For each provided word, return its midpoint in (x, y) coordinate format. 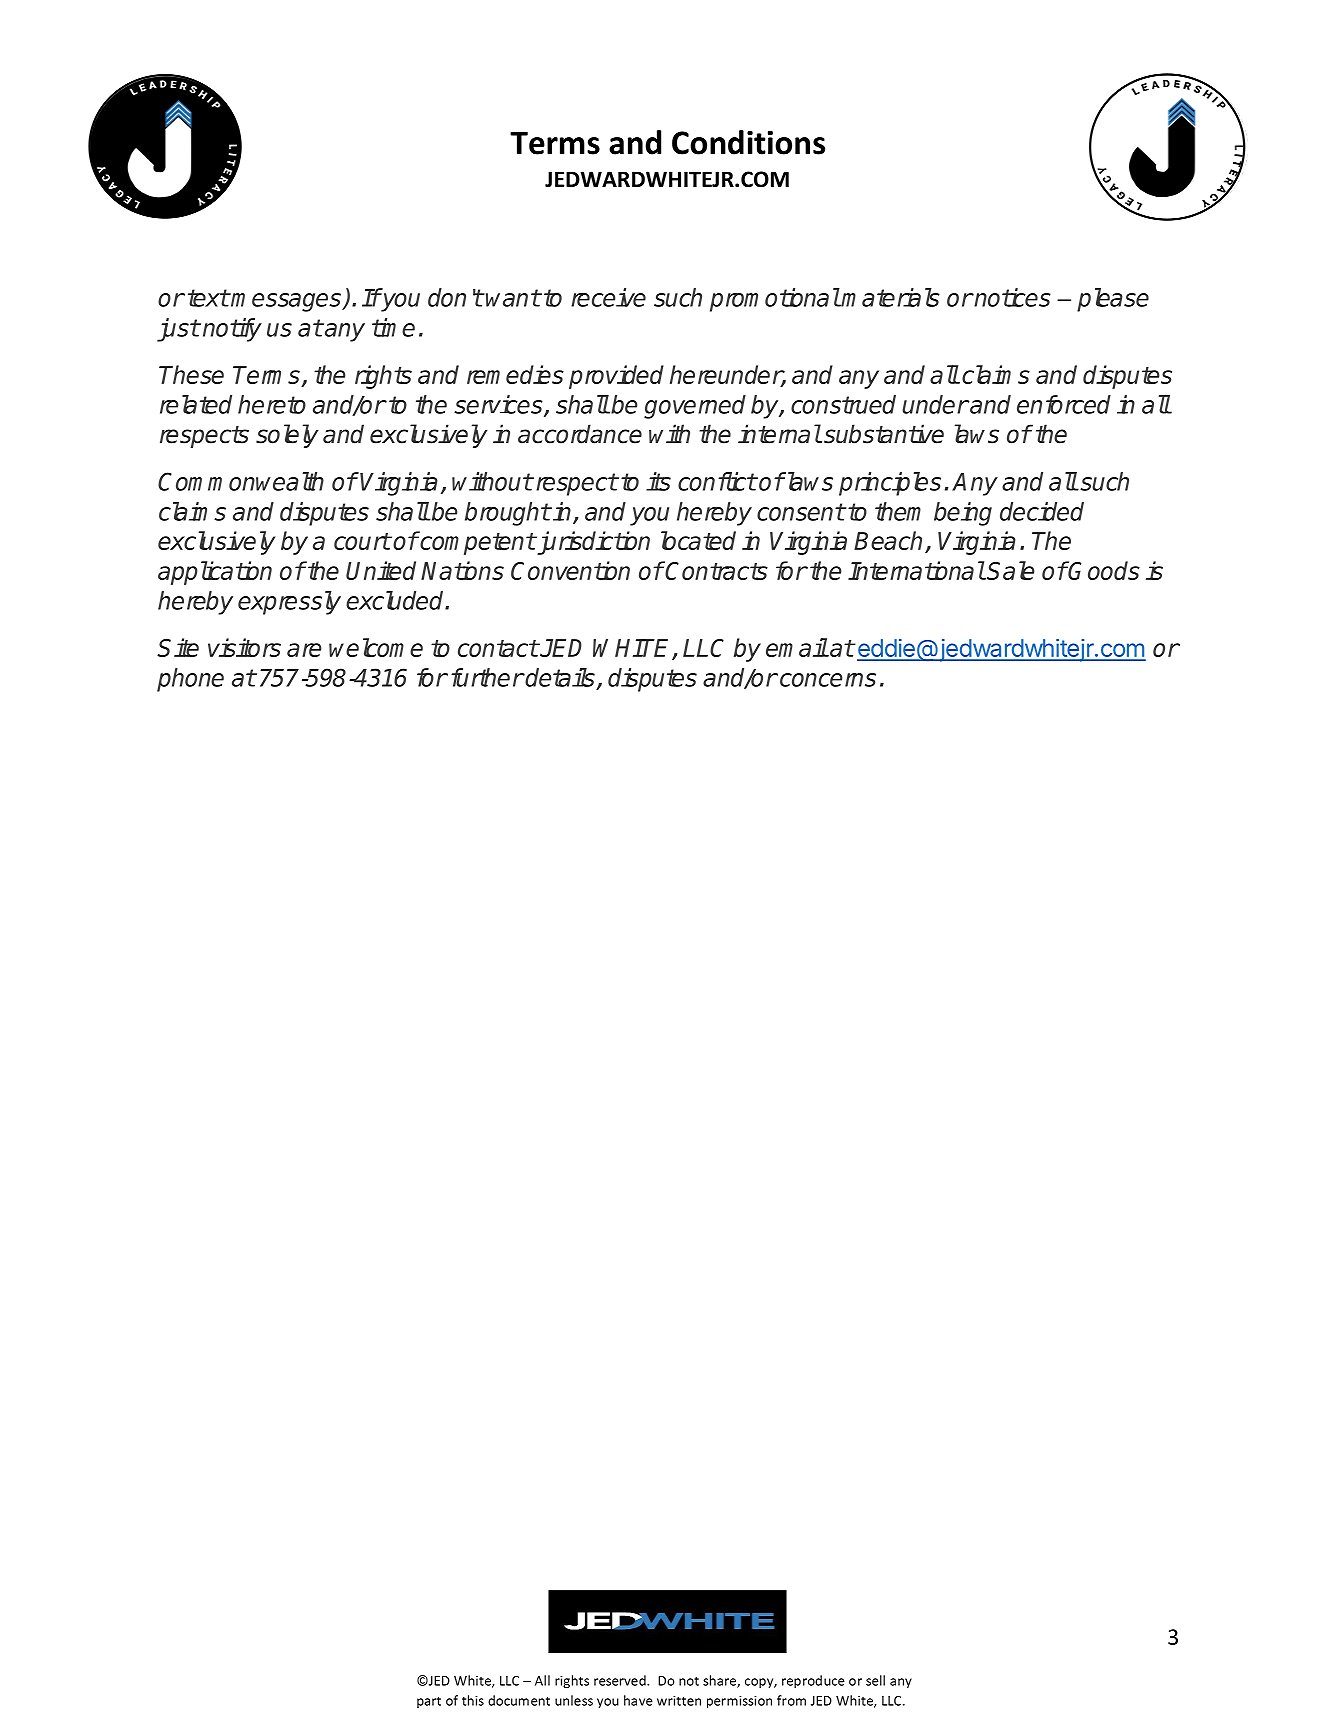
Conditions (748, 142)
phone (190, 680)
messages (287, 302)
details (559, 677)
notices (1012, 297)
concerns (828, 680)
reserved (621, 1680)
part (429, 1702)
